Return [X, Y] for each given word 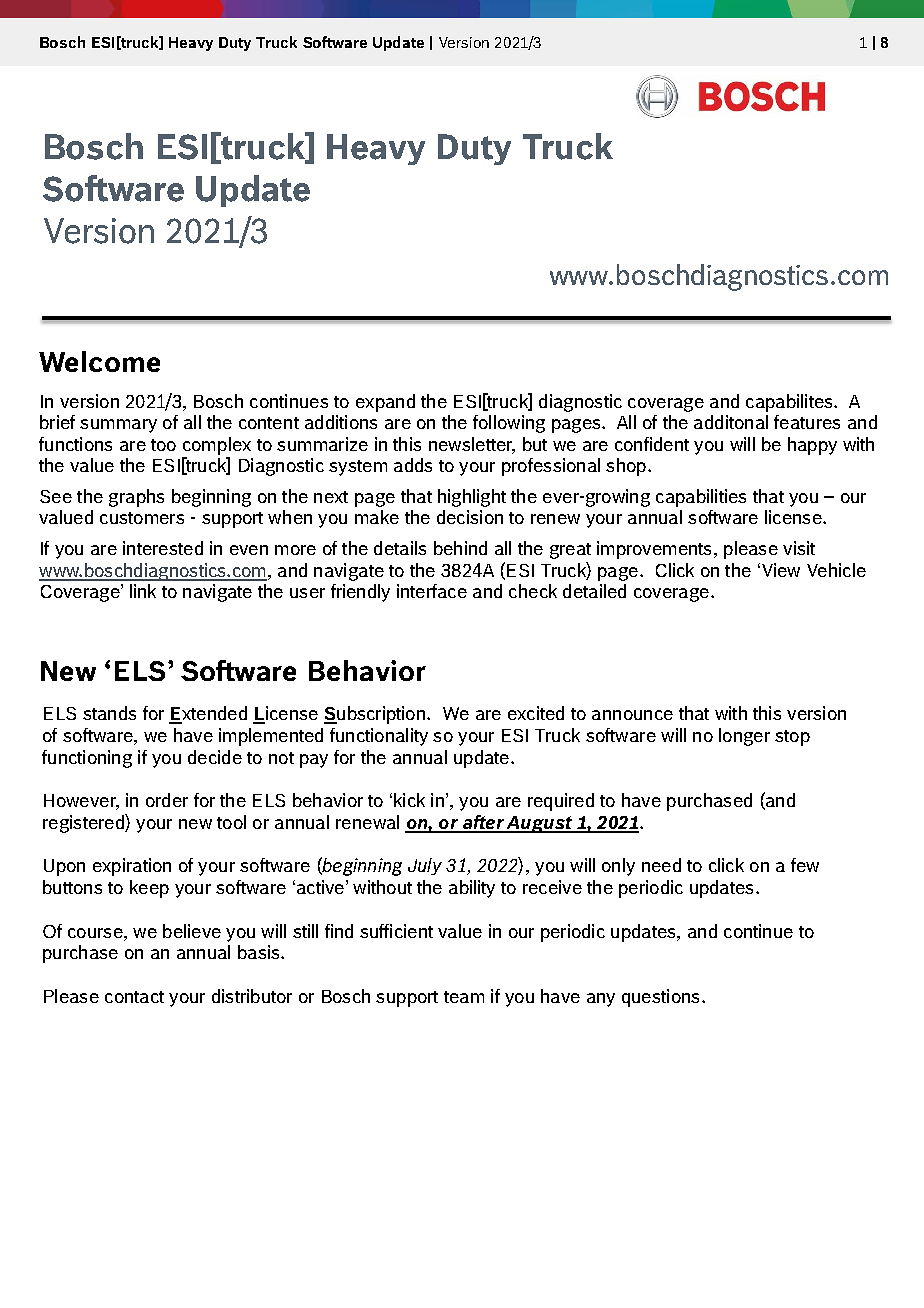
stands [109, 713]
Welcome [99, 361]
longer [744, 737]
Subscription [376, 715]
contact [134, 997]
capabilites [790, 403]
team [464, 997]
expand [385, 403]
